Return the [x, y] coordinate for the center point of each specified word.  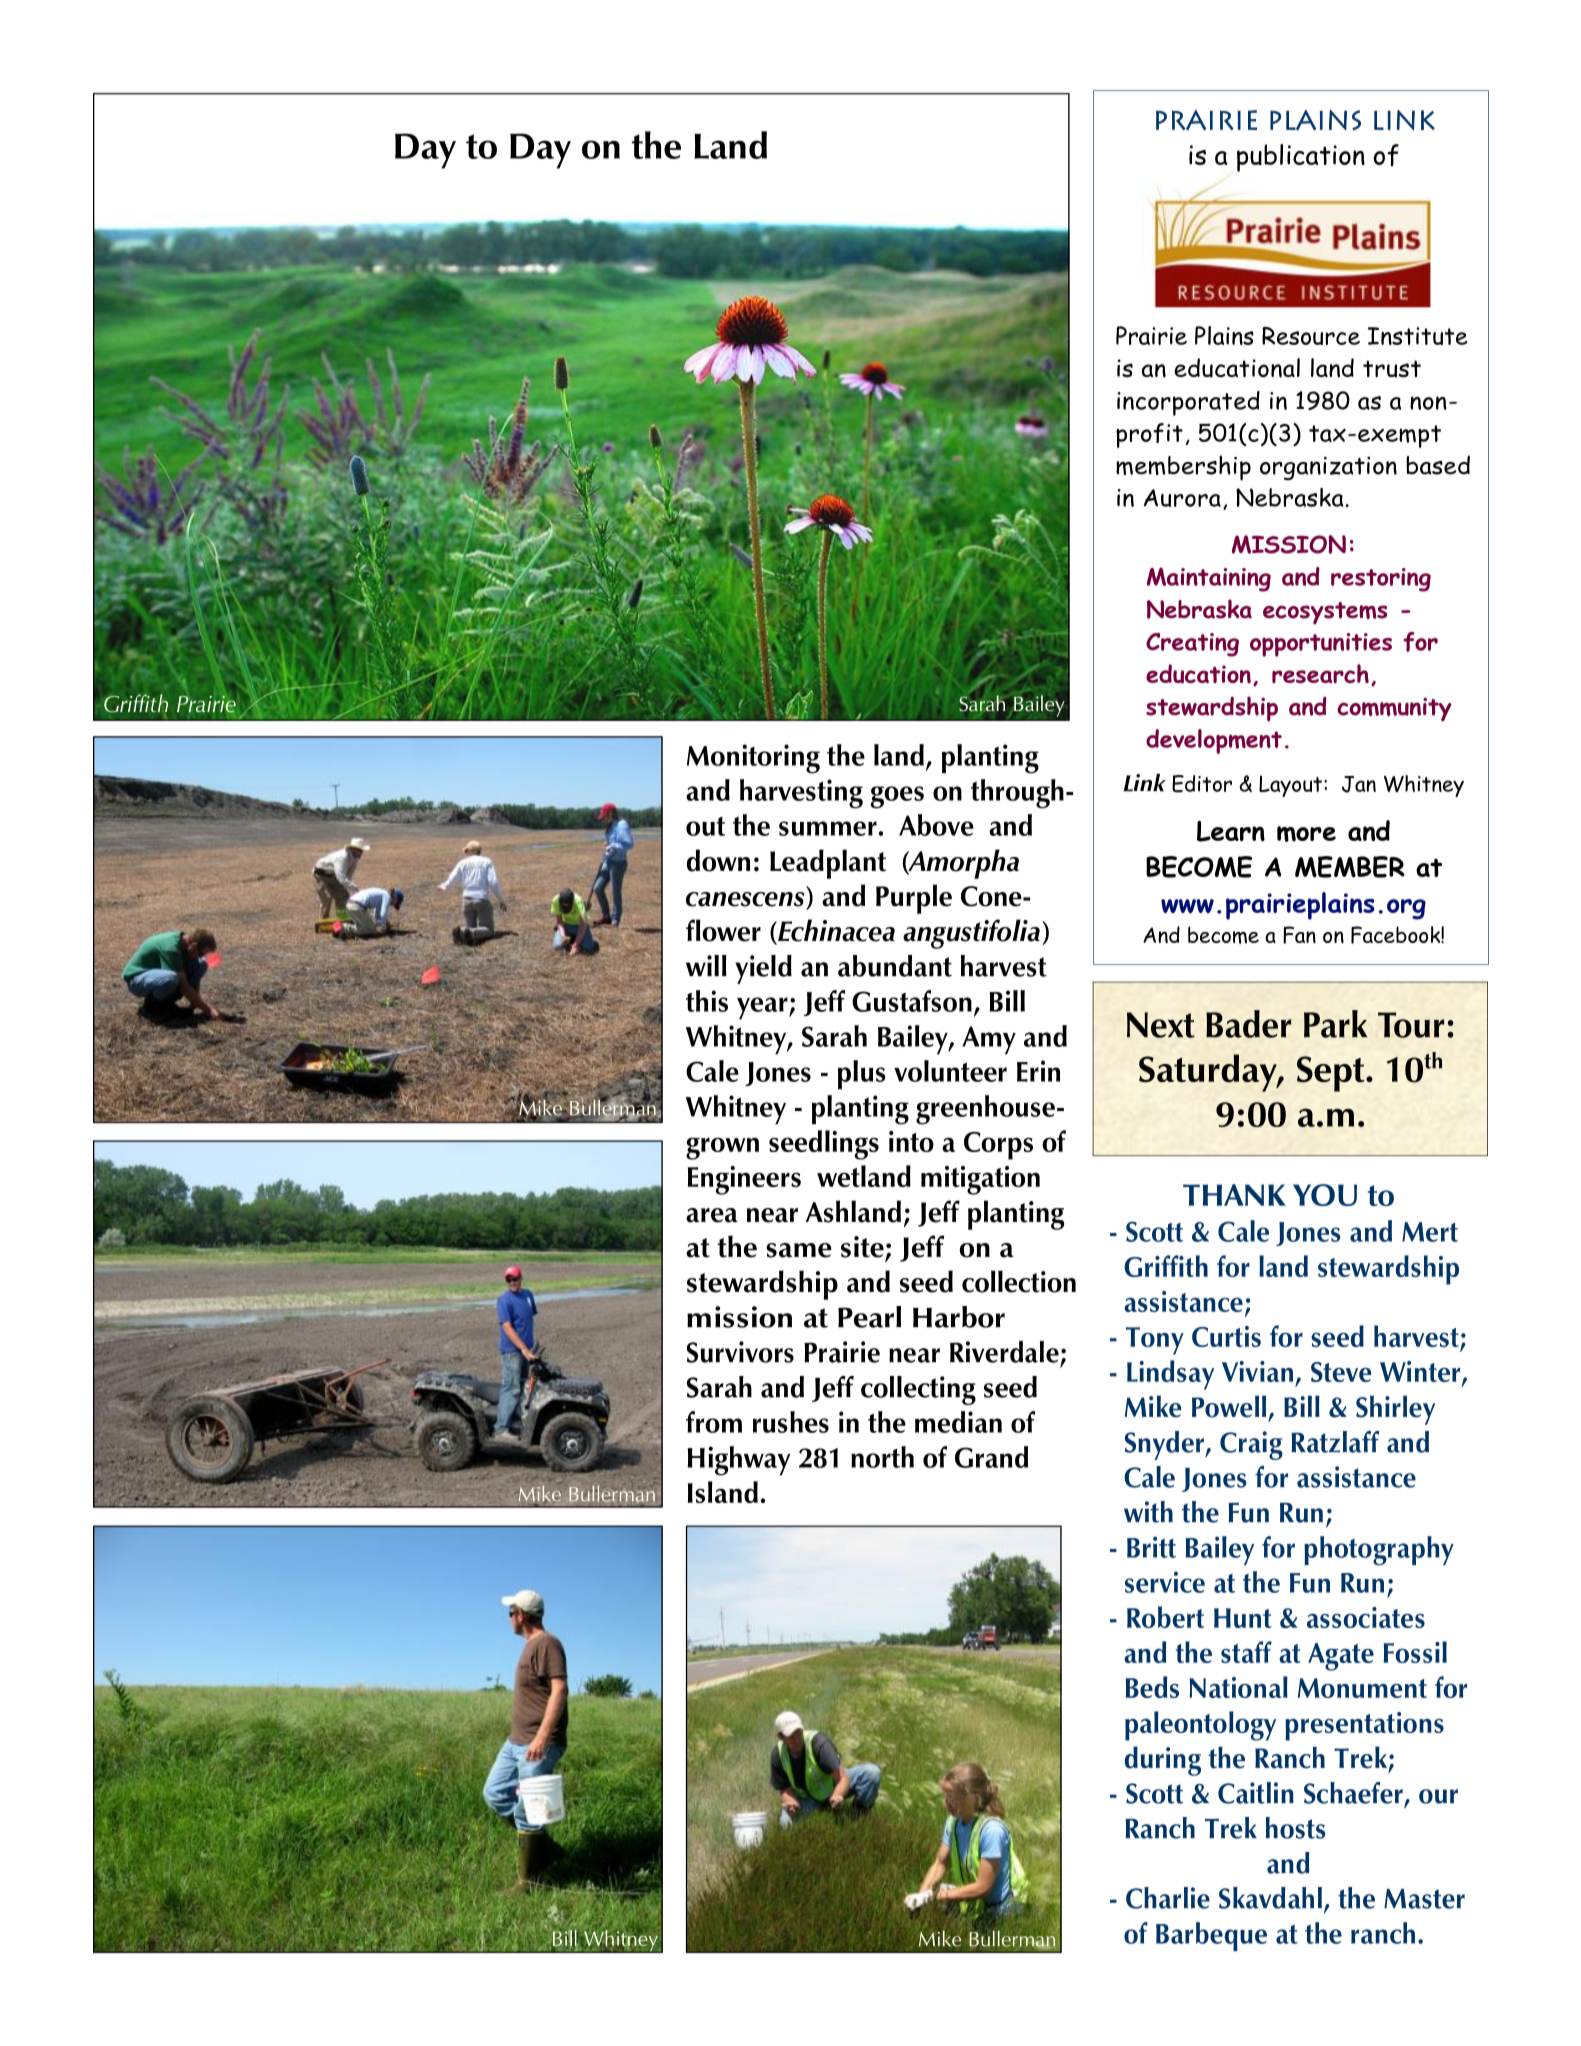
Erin [1038, 1071]
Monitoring [753, 759]
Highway [738, 1461]
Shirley [1395, 1410]
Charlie [1168, 1898]
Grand [991, 1457]
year [763, 1008]
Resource [1311, 336]
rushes [791, 1422]
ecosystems [1325, 613]
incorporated [1188, 403]
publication [1301, 158]
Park [1335, 1024]
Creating [1192, 644]
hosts [1295, 1828]
